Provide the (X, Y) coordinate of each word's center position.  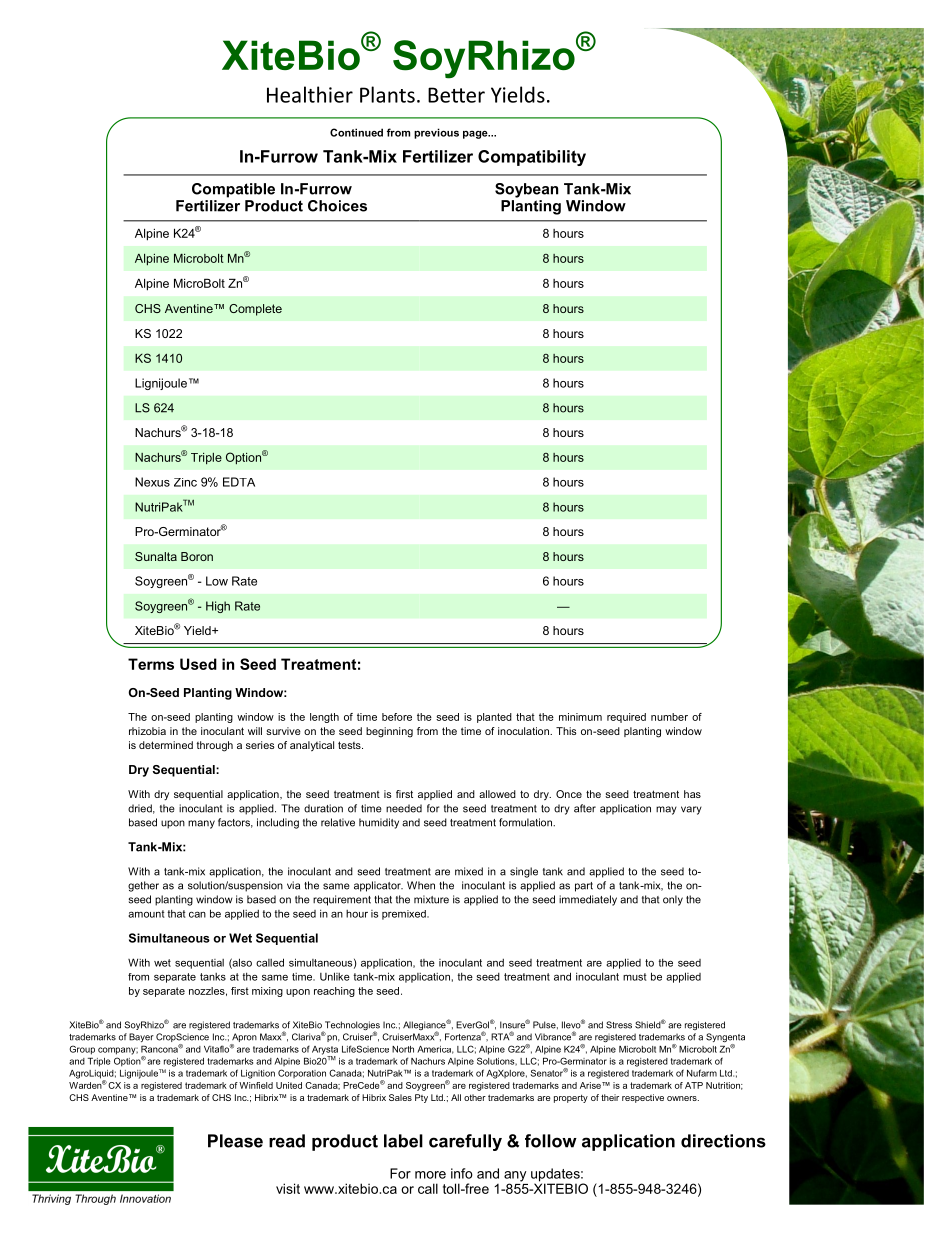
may (666, 810)
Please (235, 1141)
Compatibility (532, 158)
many (201, 824)
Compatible (233, 190)
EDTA (239, 482)
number (669, 717)
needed (404, 808)
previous (436, 133)
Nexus (152, 482)
